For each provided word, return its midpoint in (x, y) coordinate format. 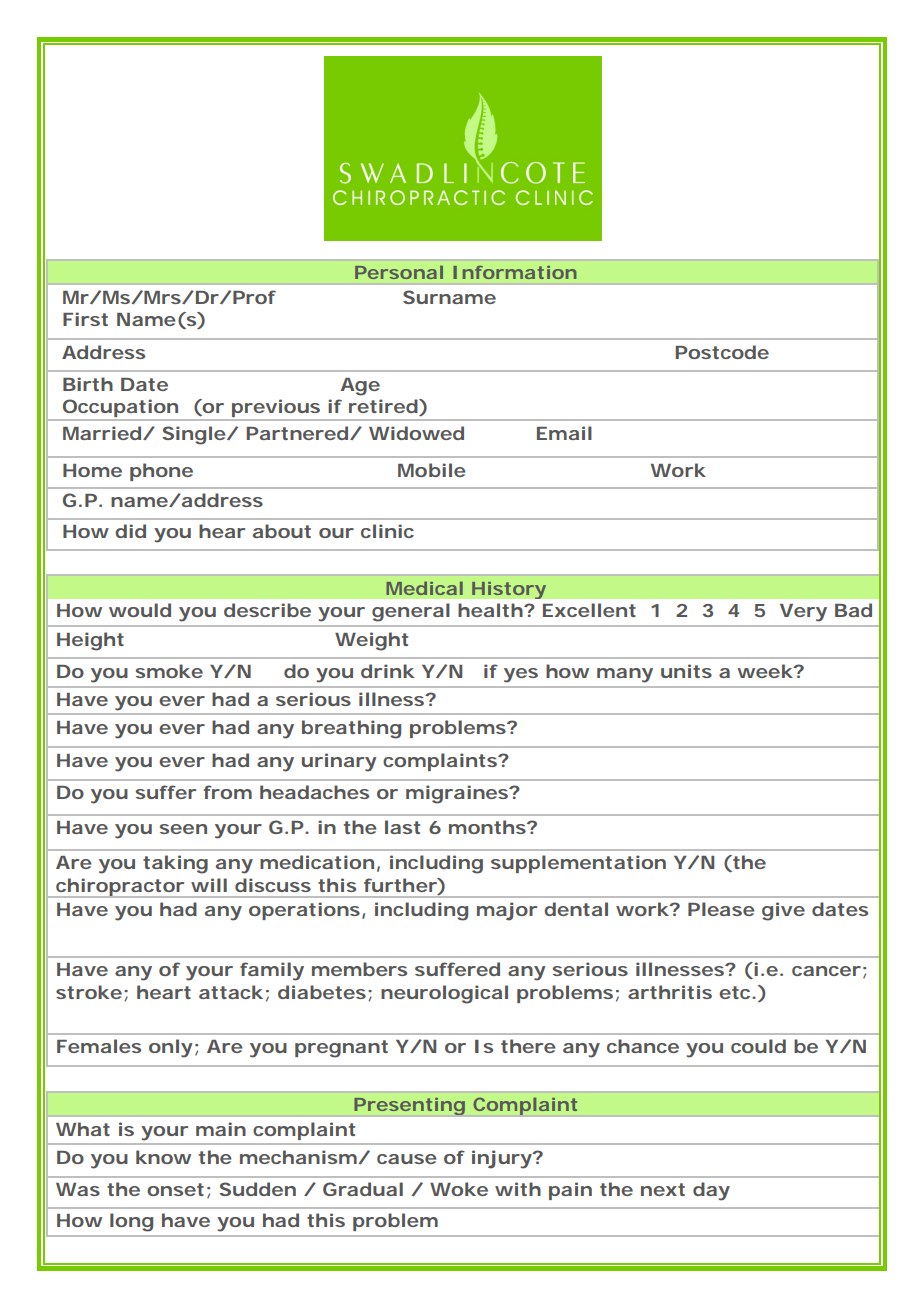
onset (175, 1189)
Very (803, 613)
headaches (314, 792)
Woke (459, 1189)
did (130, 531)
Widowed (416, 433)
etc (734, 992)
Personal (399, 272)
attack (231, 992)
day (711, 1191)
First (85, 319)
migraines (457, 794)
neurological (444, 994)
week (765, 671)
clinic (387, 531)
